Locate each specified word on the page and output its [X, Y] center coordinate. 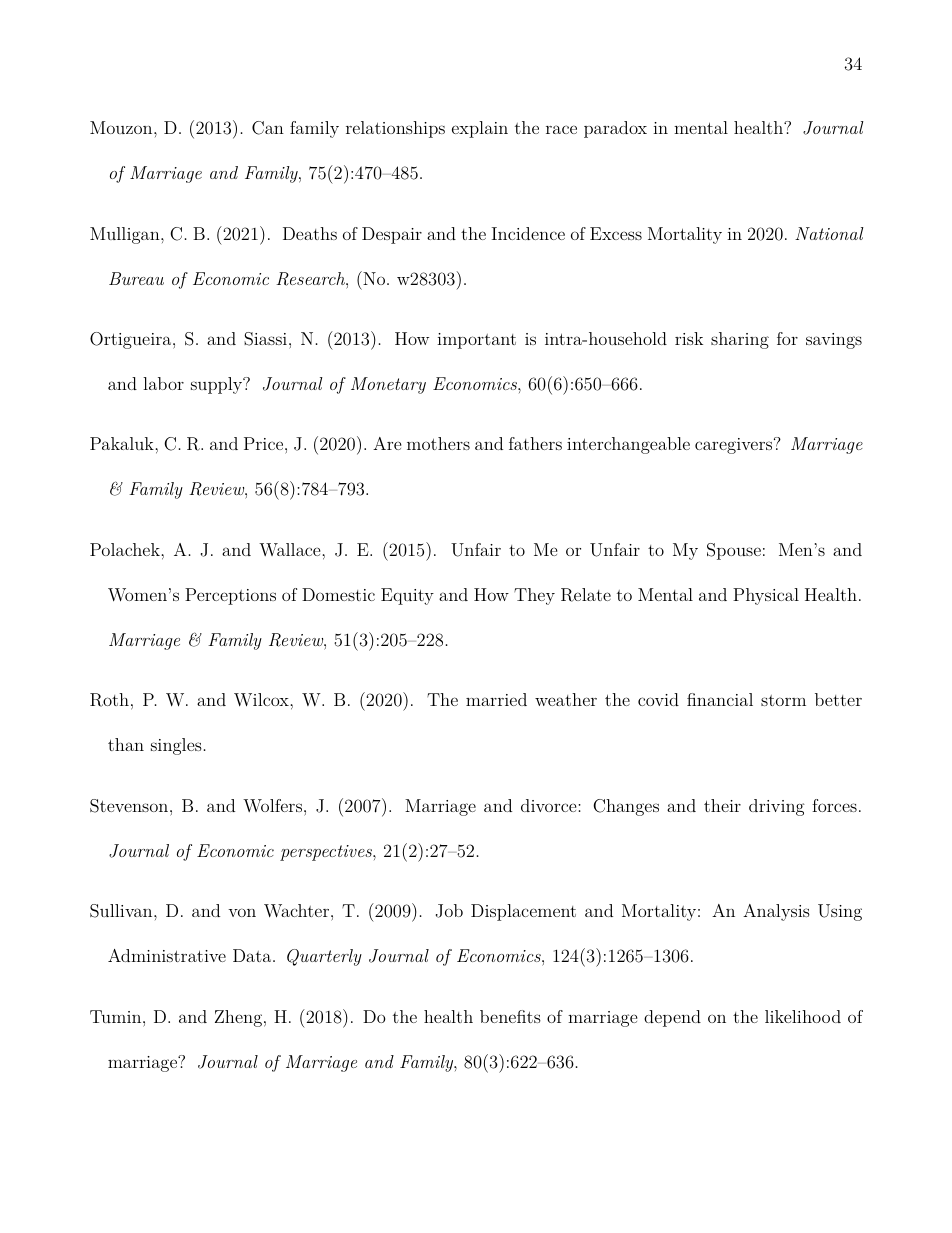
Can [268, 128]
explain [480, 129]
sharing [740, 340]
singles [176, 746]
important [476, 341]
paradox [615, 129]
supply [218, 385]
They [534, 596]
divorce [550, 805]
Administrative [167, 955]
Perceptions [230, 596]
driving [777, 807]
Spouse [734, 551]
